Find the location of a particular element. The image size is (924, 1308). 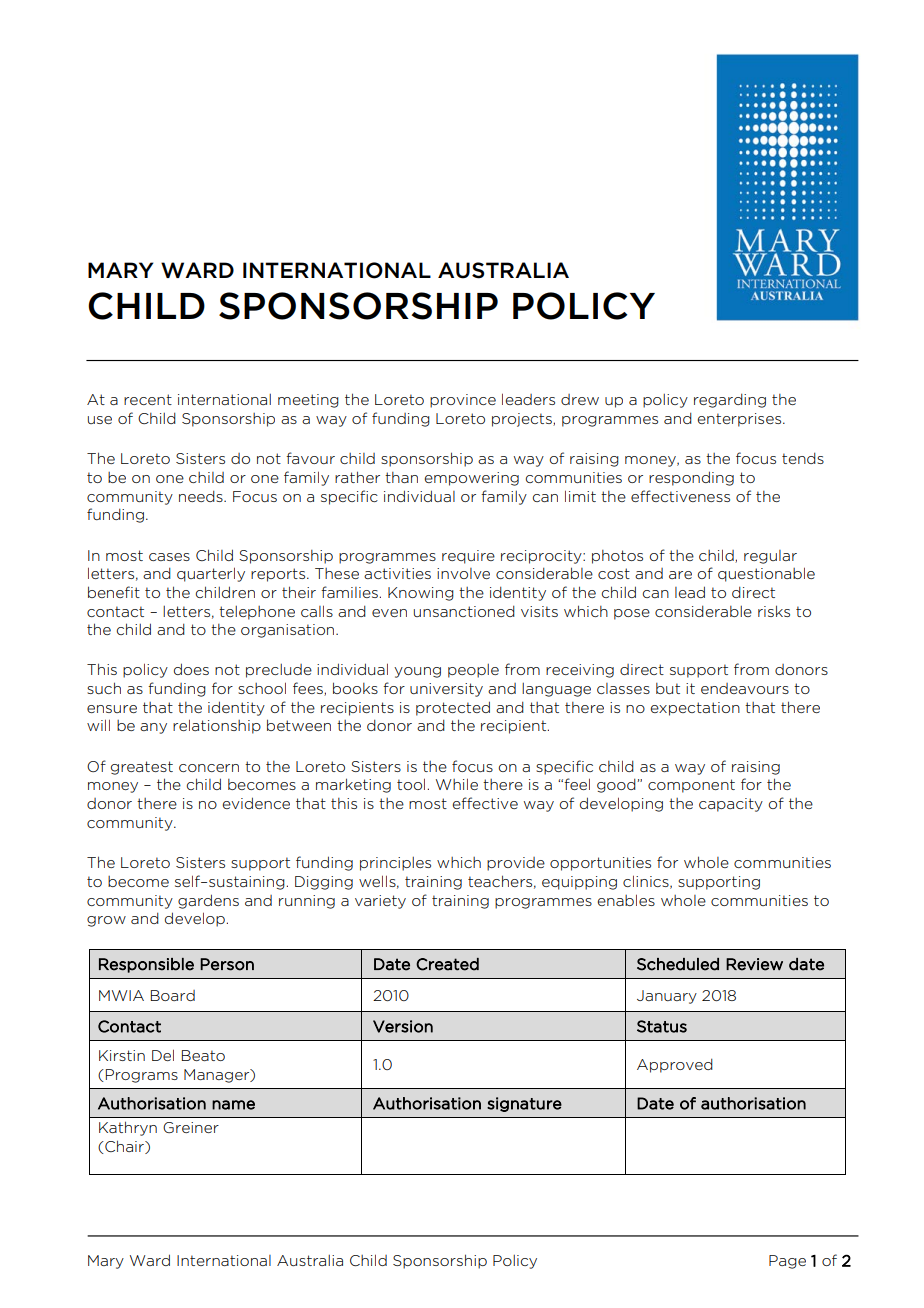

recent is located at coordinates (148, 399).
